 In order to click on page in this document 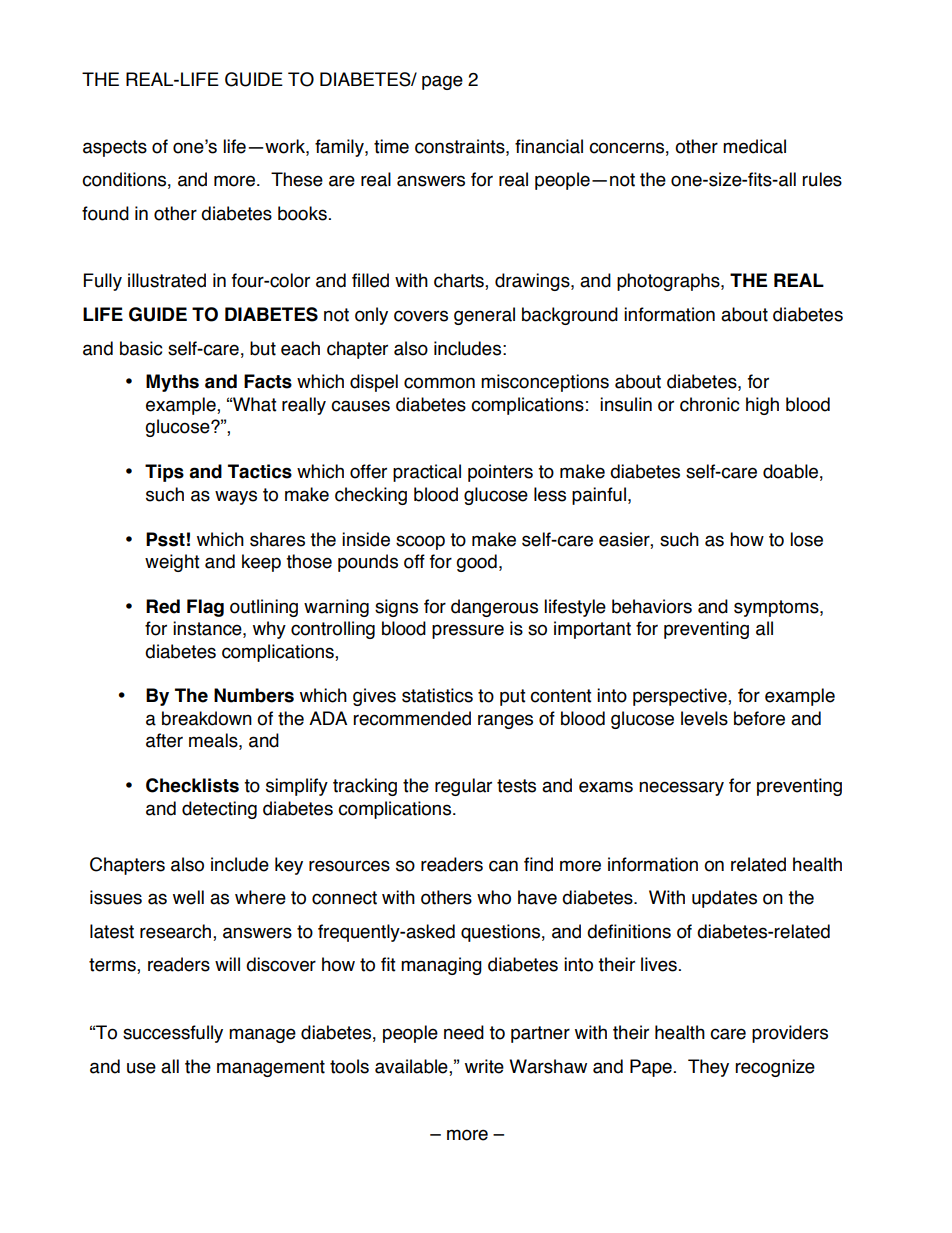, I will do `click(442, 82)`.
